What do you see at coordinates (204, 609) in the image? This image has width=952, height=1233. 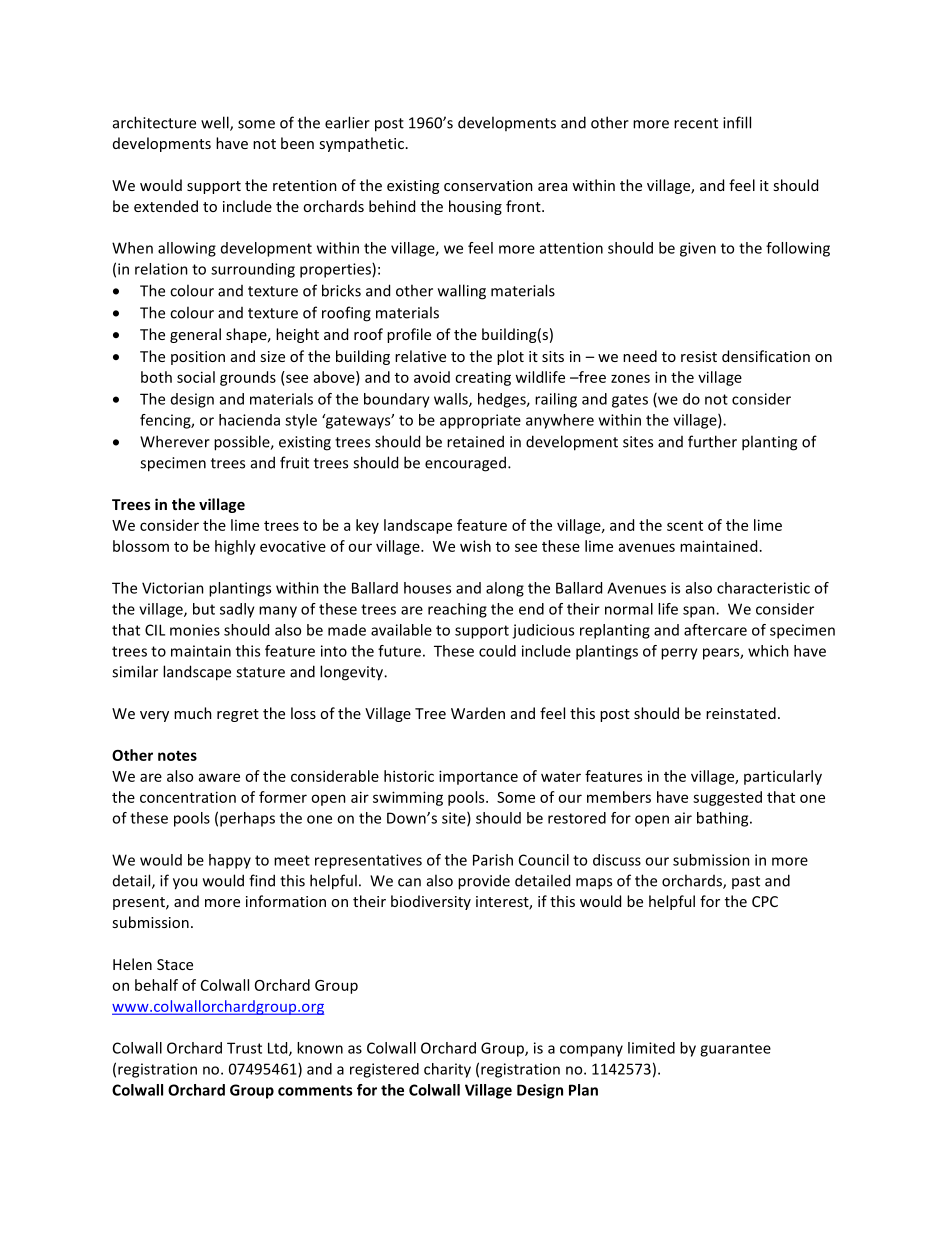 I see `but` at bounding box center [204, 609].
